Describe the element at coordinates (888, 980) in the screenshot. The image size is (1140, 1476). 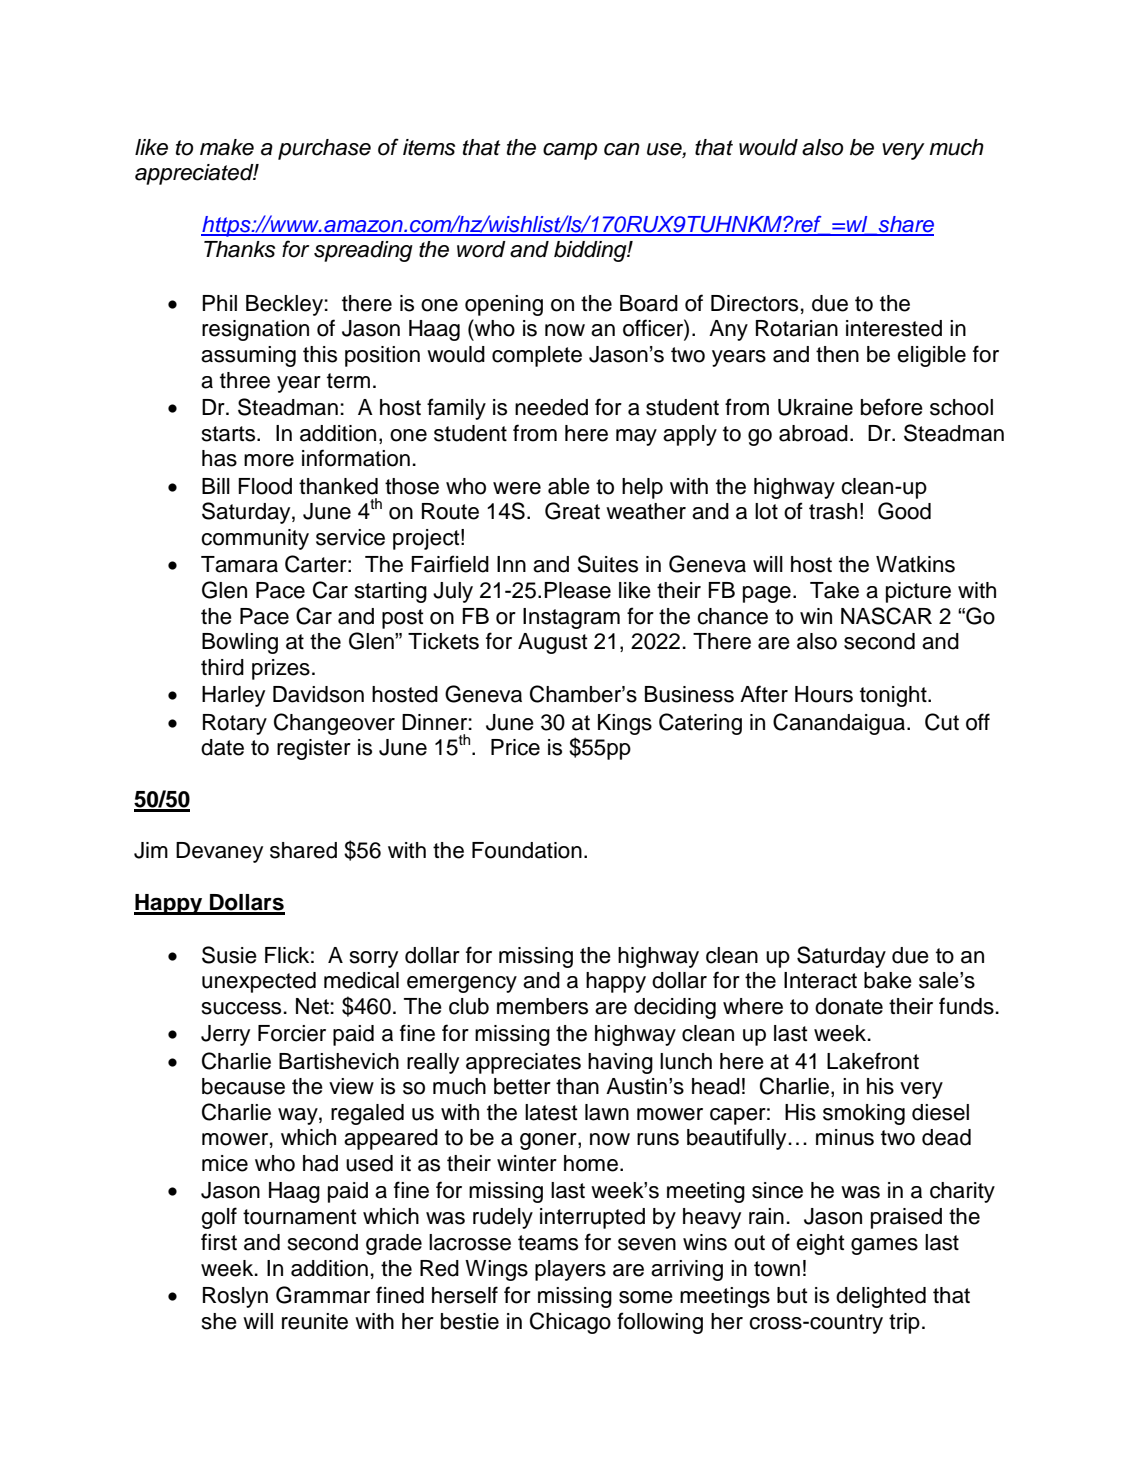
I see `bake` at that location.
